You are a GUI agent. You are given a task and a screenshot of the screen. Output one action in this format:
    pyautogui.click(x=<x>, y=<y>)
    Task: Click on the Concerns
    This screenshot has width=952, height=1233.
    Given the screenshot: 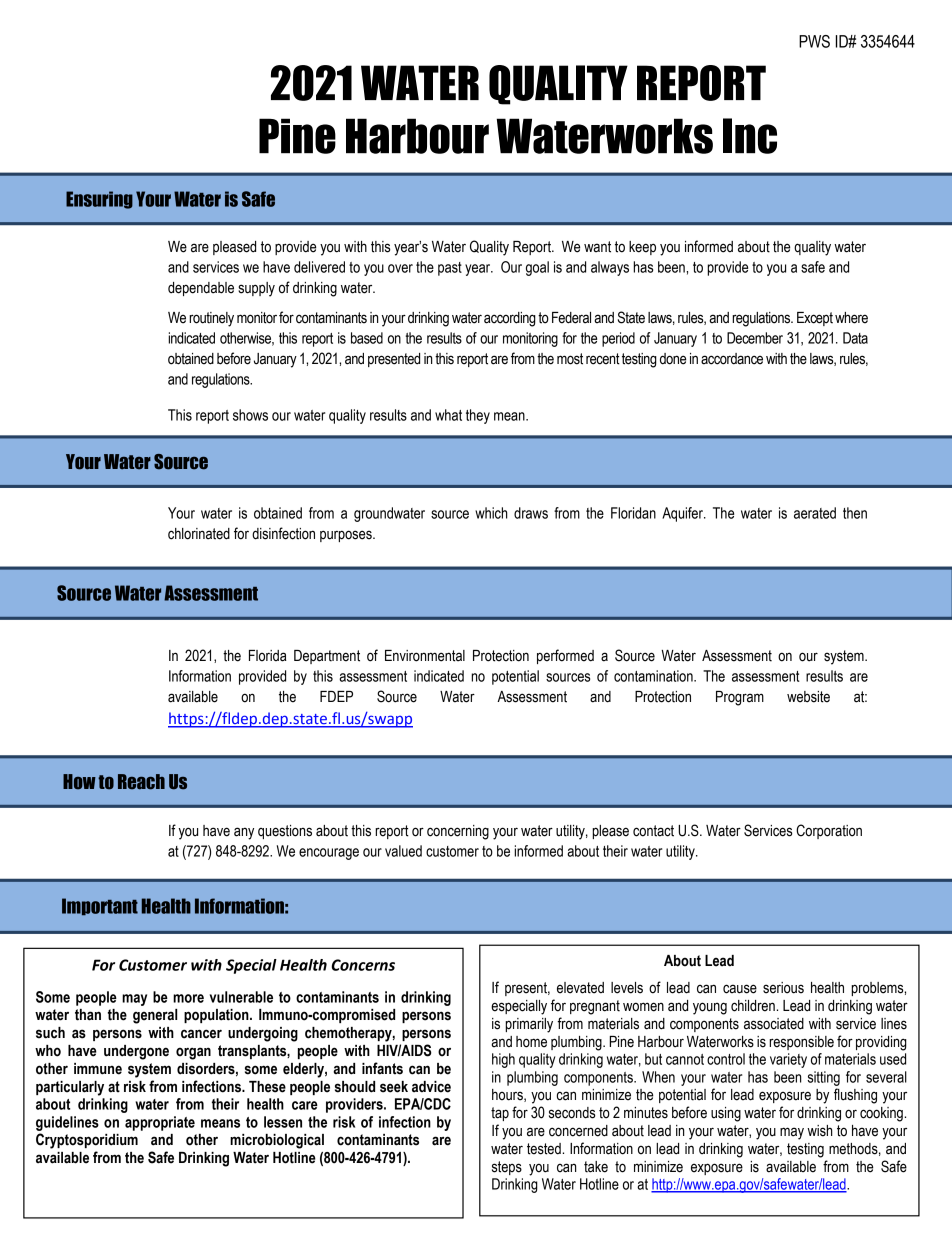 What is the action you would take?
    pyautogui.click(x=363, y=965)
